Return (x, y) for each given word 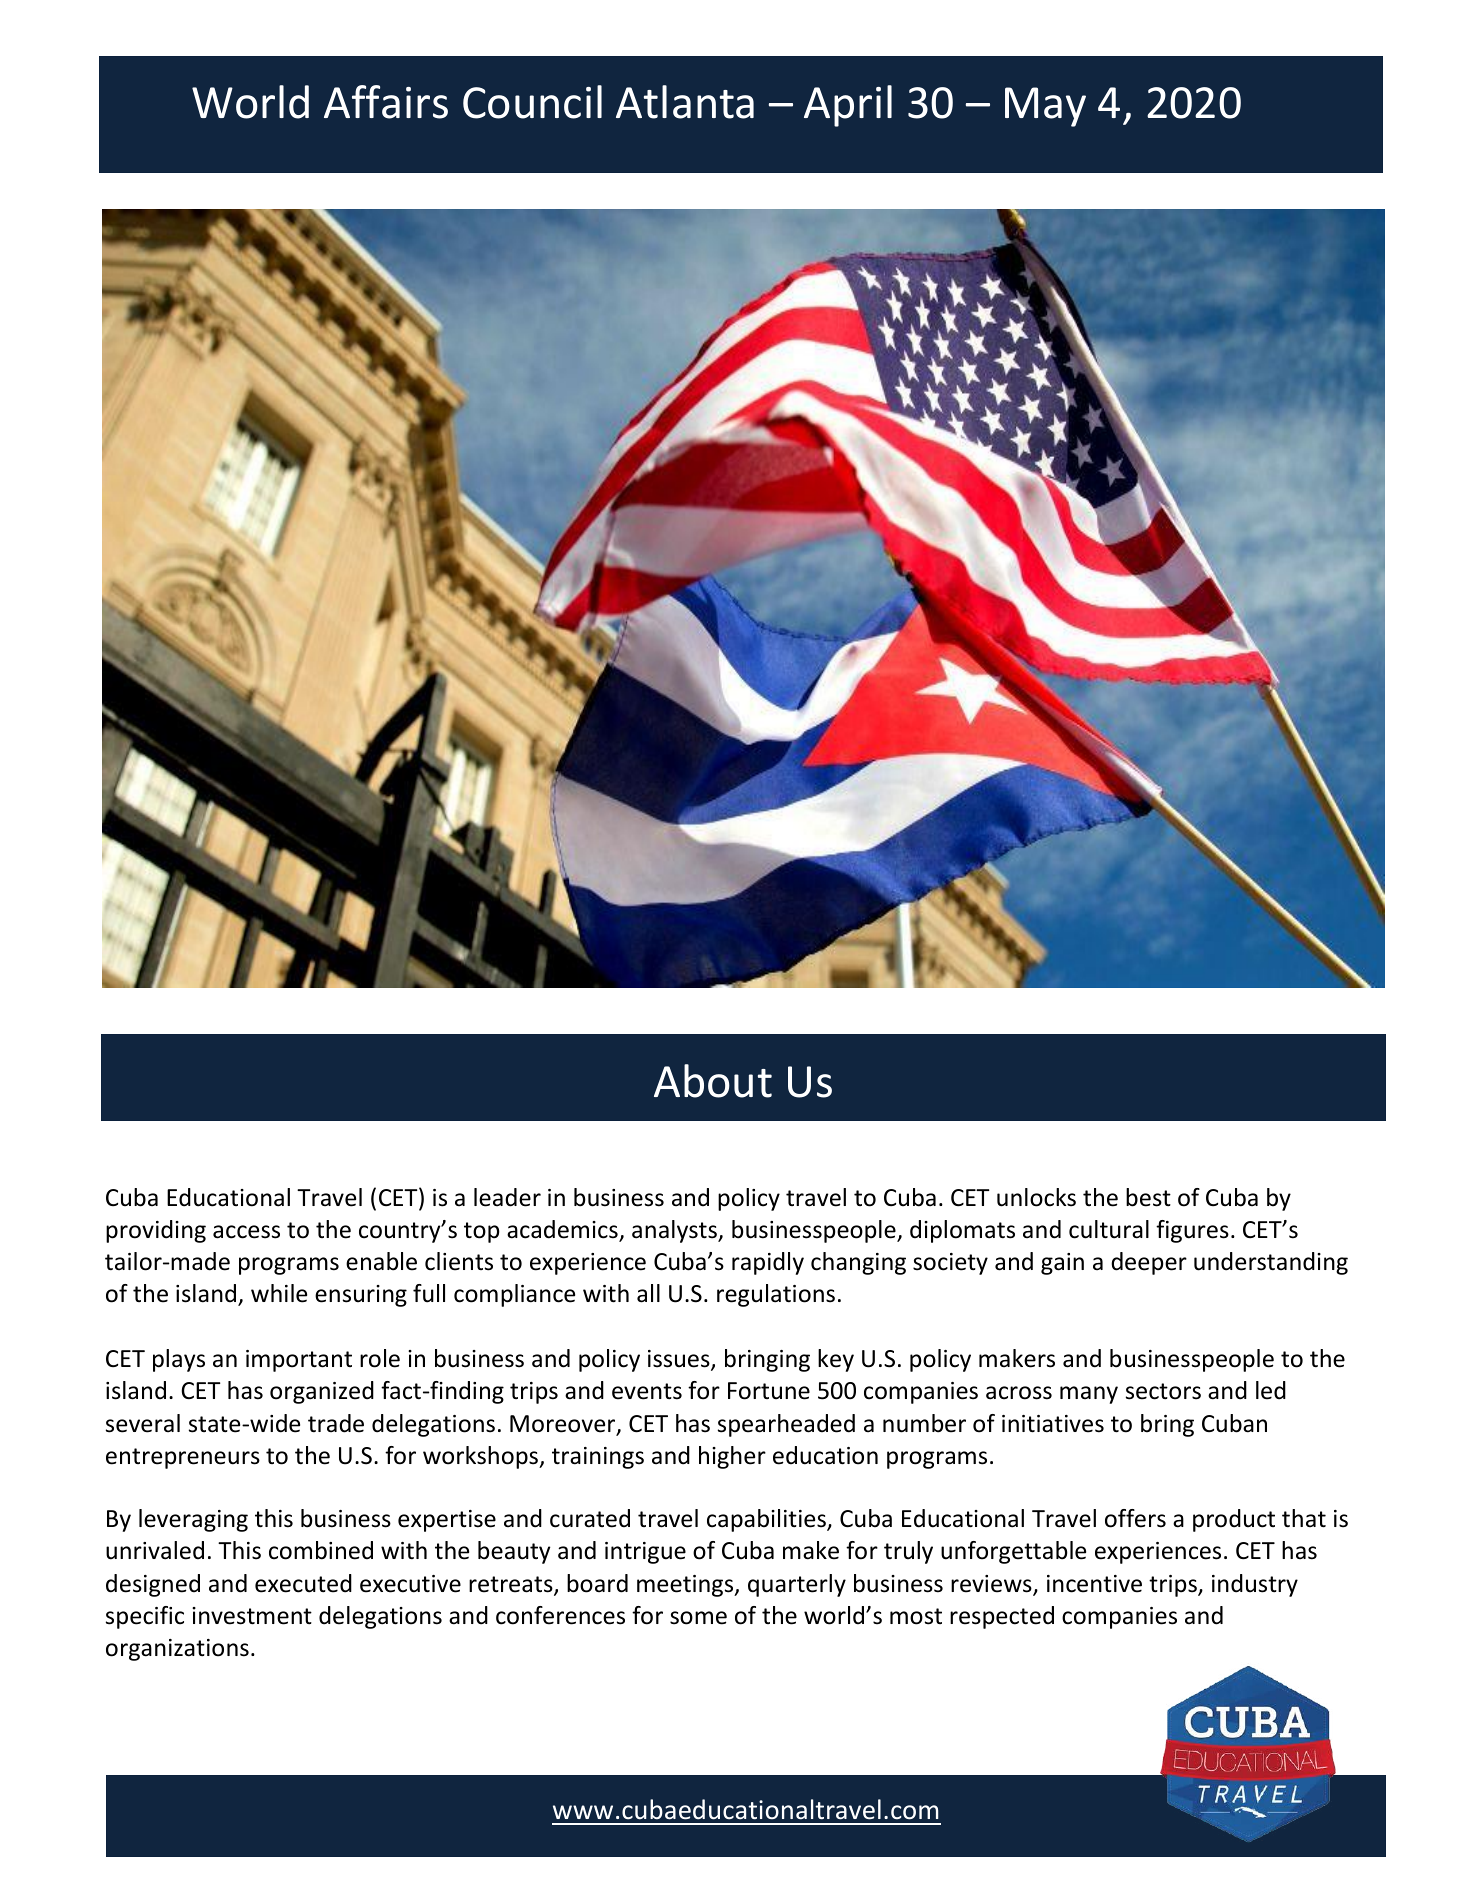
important (299, 1361)
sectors (1163, 1391)
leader (507, 1197)
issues (680, 1360)
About (713, 1081)
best (1148, 1197)
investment (252, 1616)
